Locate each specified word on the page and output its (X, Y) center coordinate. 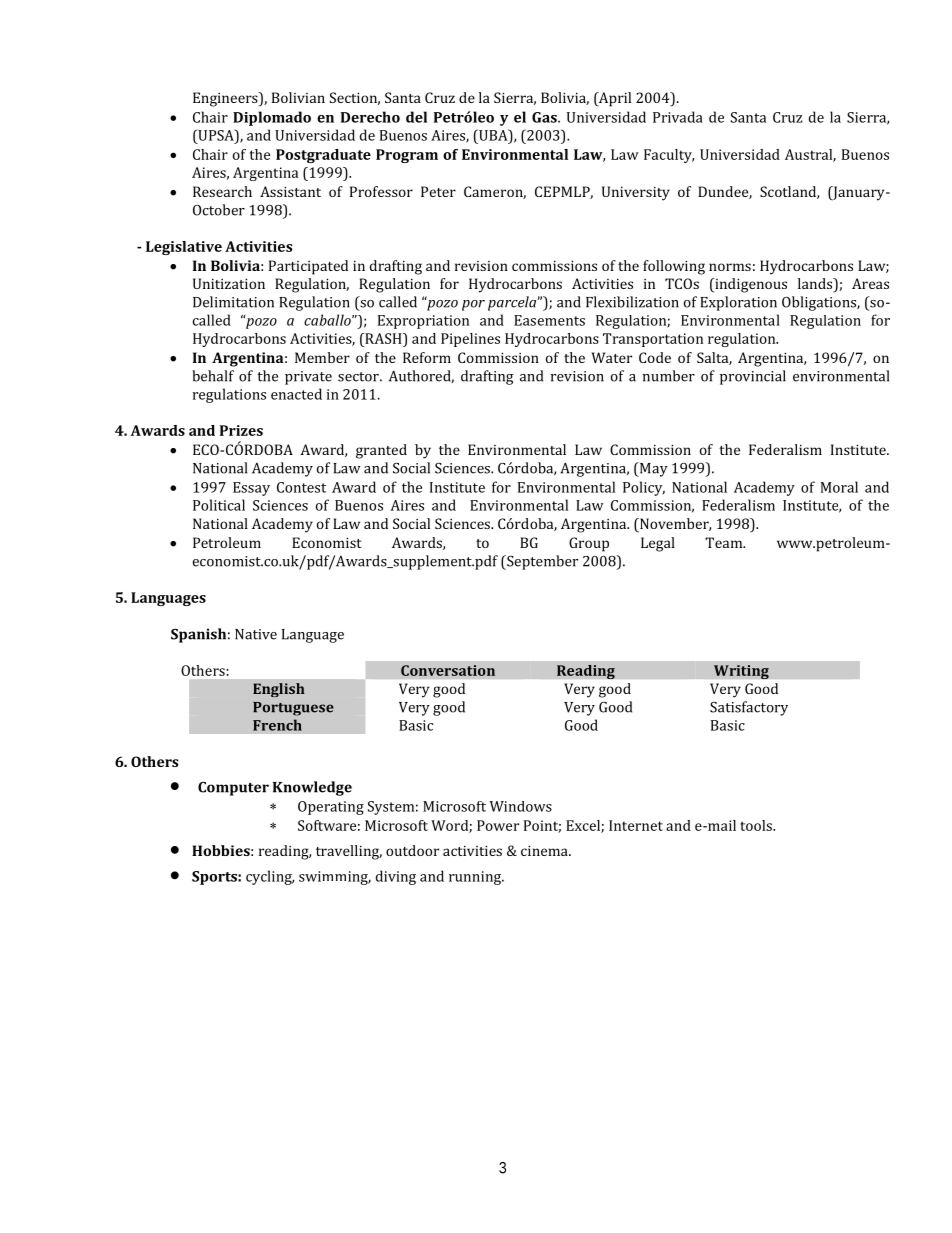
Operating (331, 808)
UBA (493, 136)
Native (256, 634)
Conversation (448, 670)
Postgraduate (323, 156)
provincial (753, 377)
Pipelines (470, 340)
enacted (296, 394)
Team (725, 542)
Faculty (669, 156)
